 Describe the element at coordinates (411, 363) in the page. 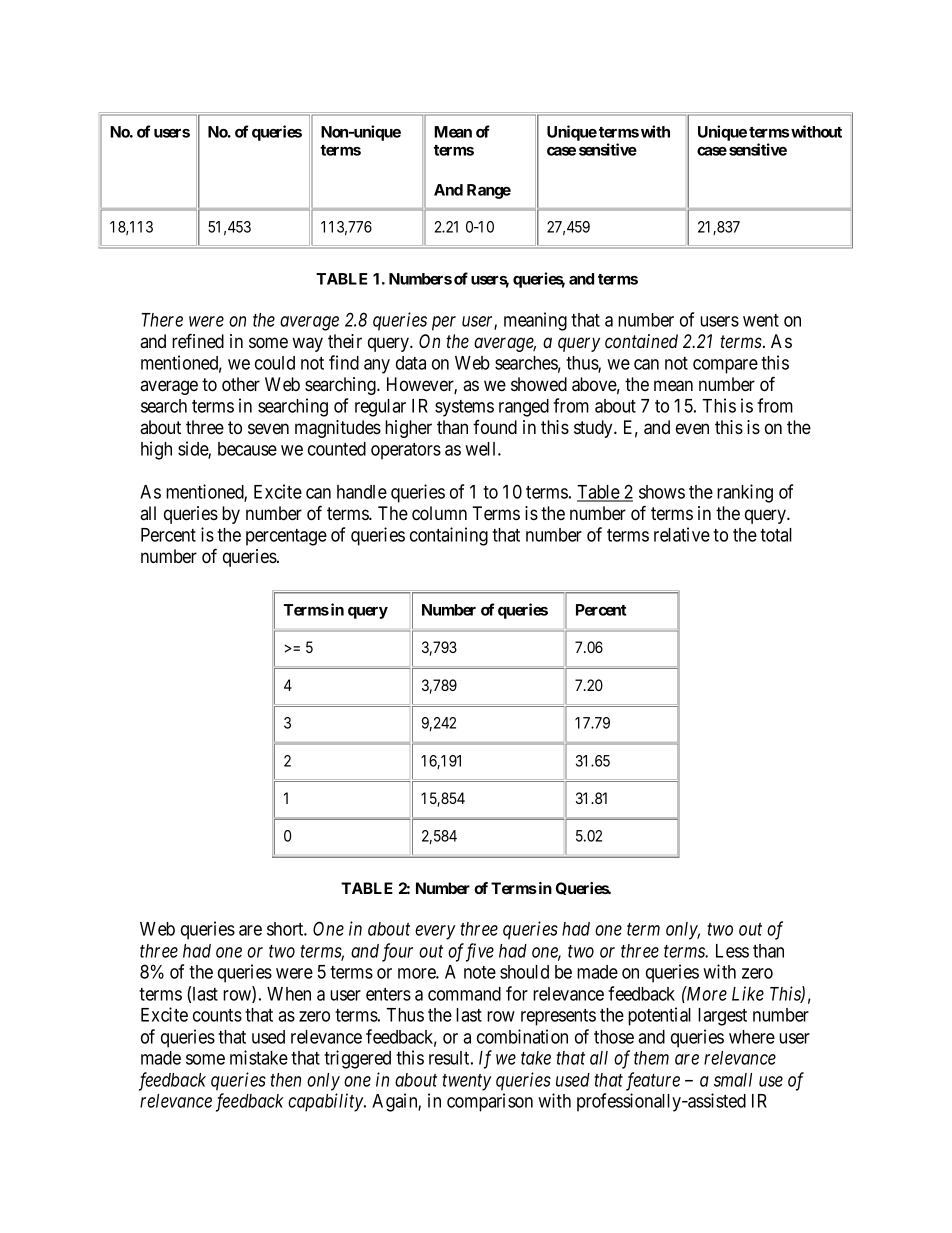

I see `data` at that location.
